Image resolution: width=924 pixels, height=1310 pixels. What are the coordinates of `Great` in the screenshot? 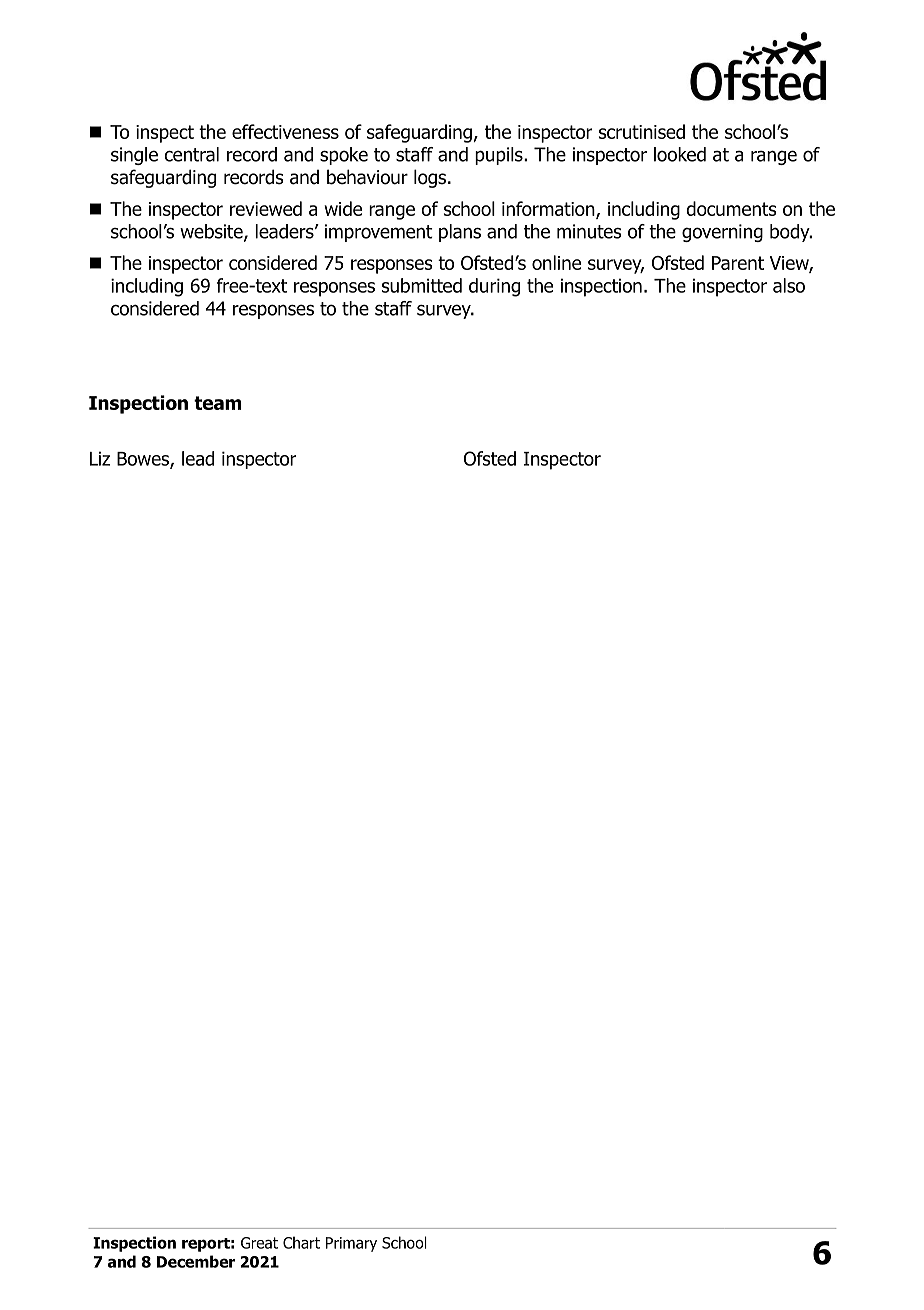 It's located at (259, 1243).
